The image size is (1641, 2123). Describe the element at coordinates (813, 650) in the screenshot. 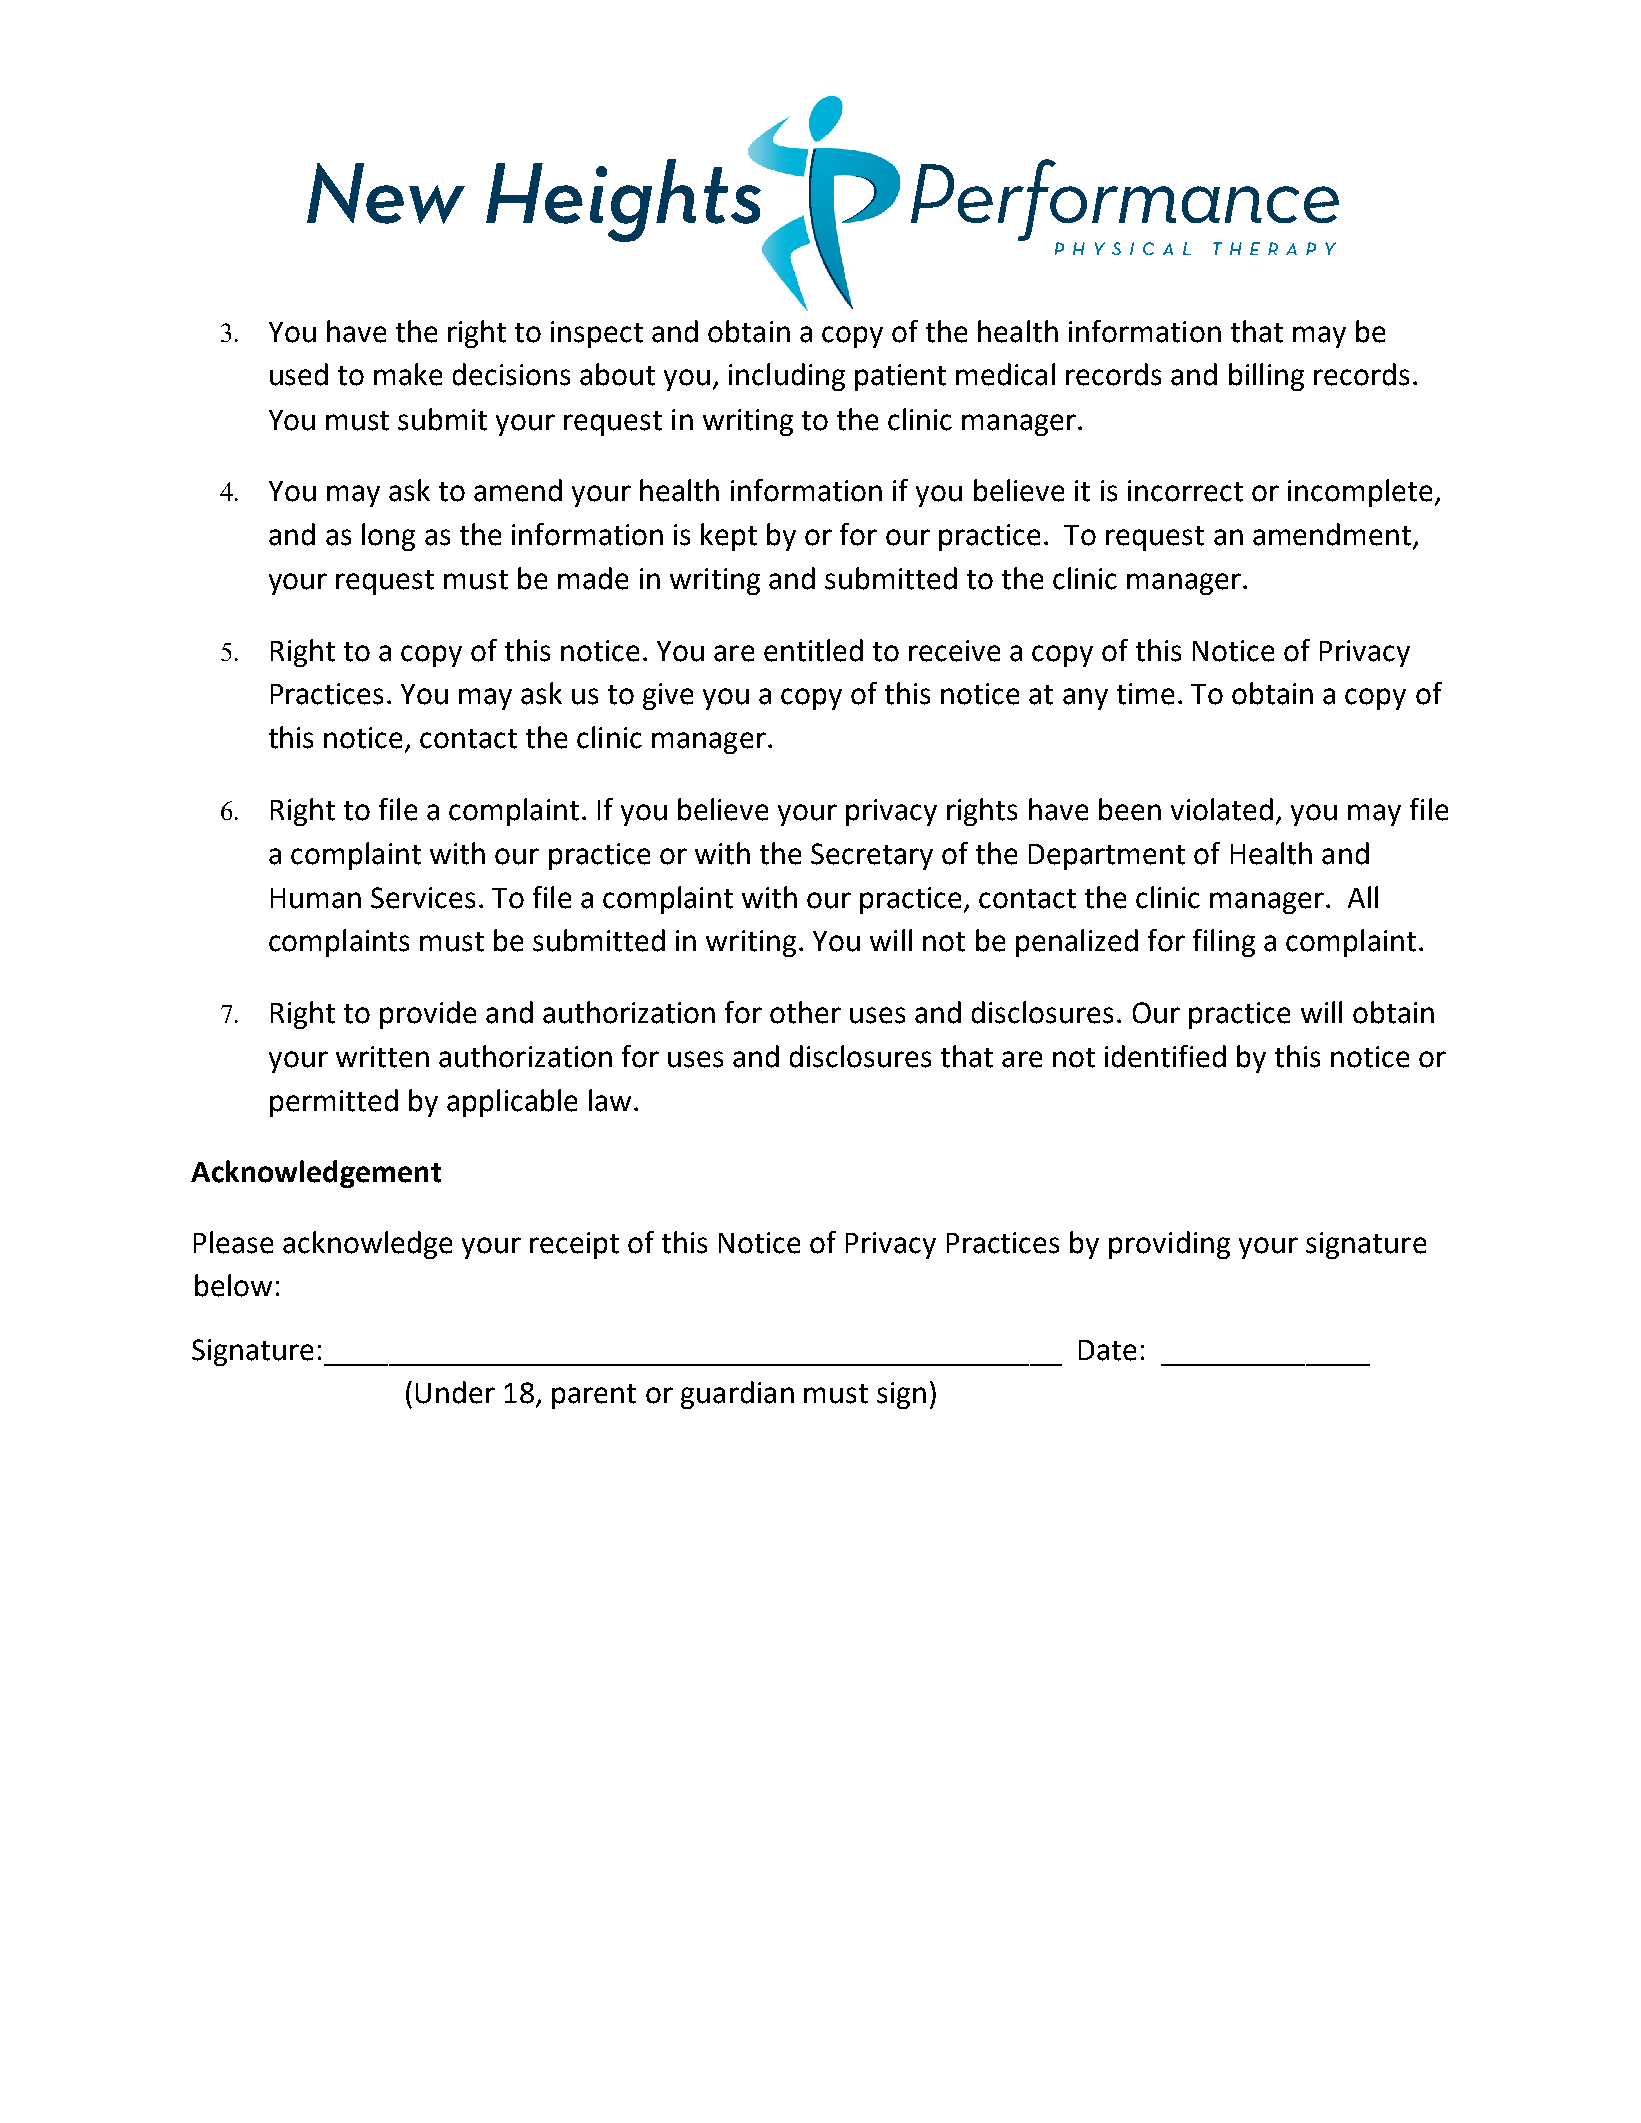

I see `entitled` at that location.
